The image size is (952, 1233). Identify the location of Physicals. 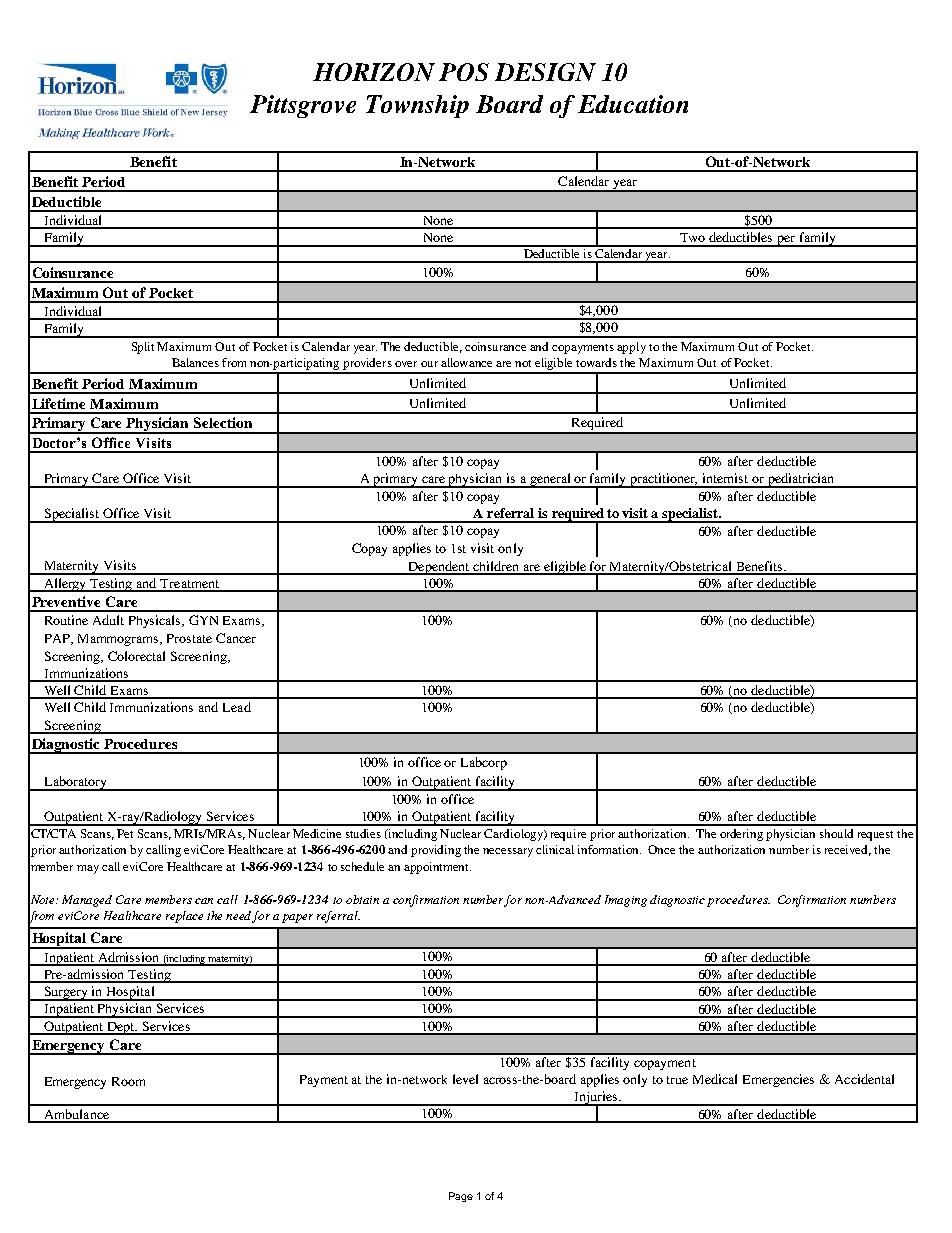
(156, 621).
